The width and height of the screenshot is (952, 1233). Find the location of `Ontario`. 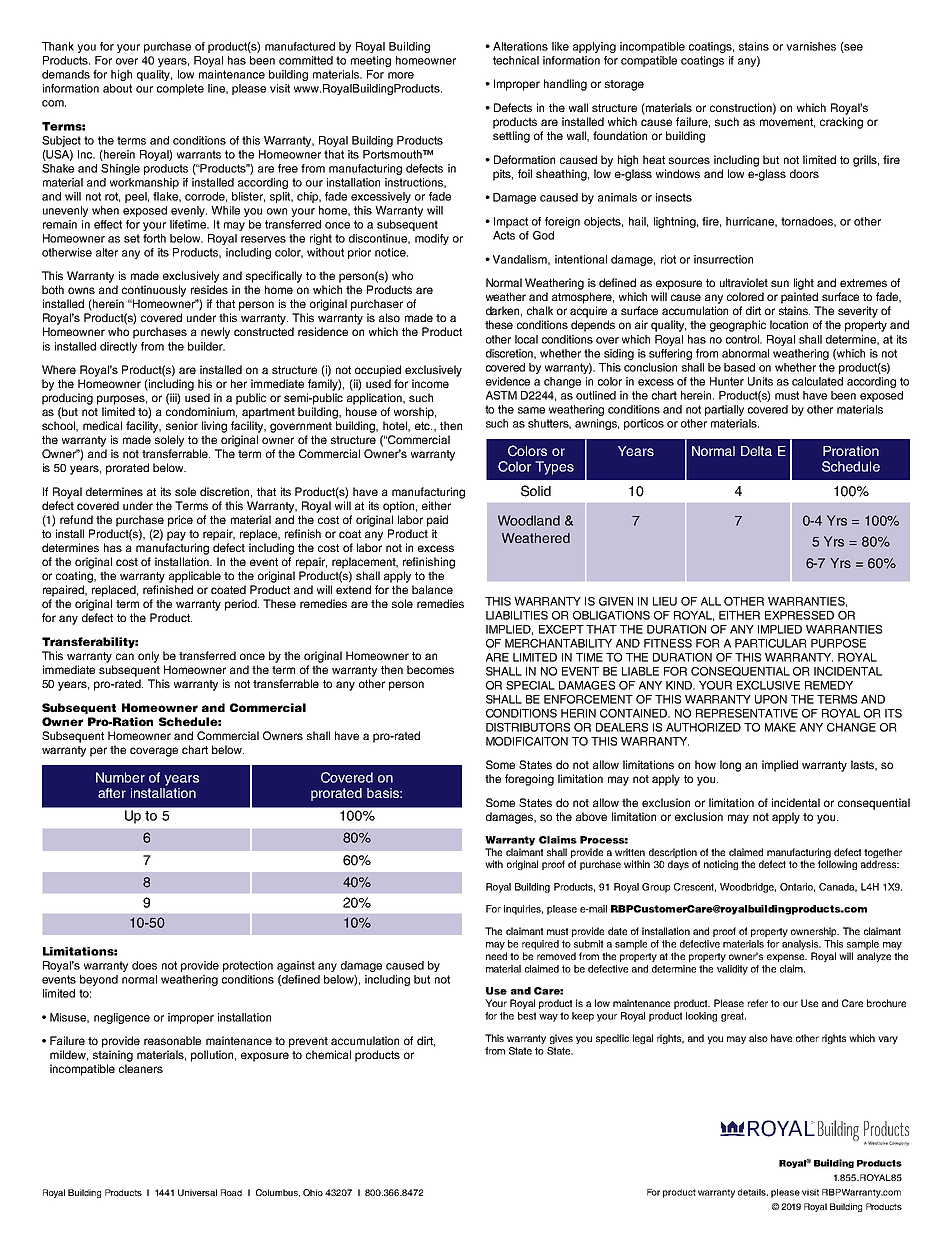

Ontario is located at coordinates (797, 887).
